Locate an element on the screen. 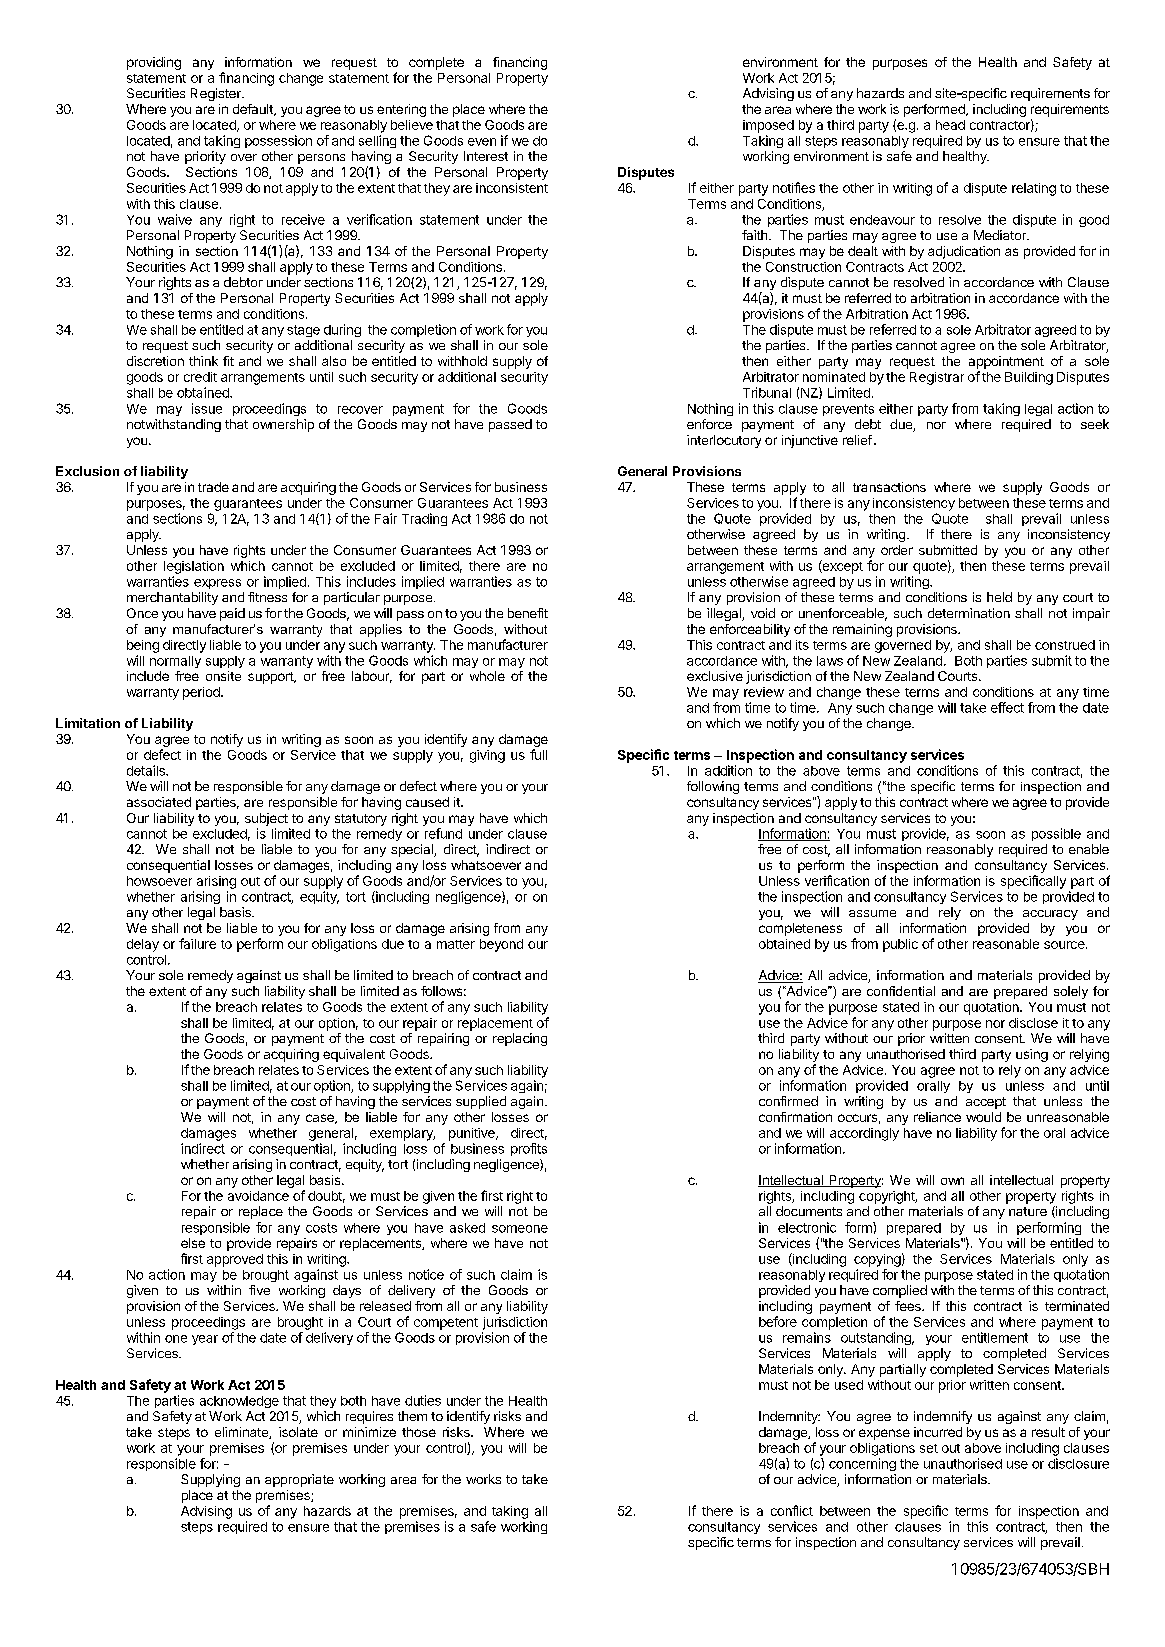  Register is located at coordinates (217, 94).
